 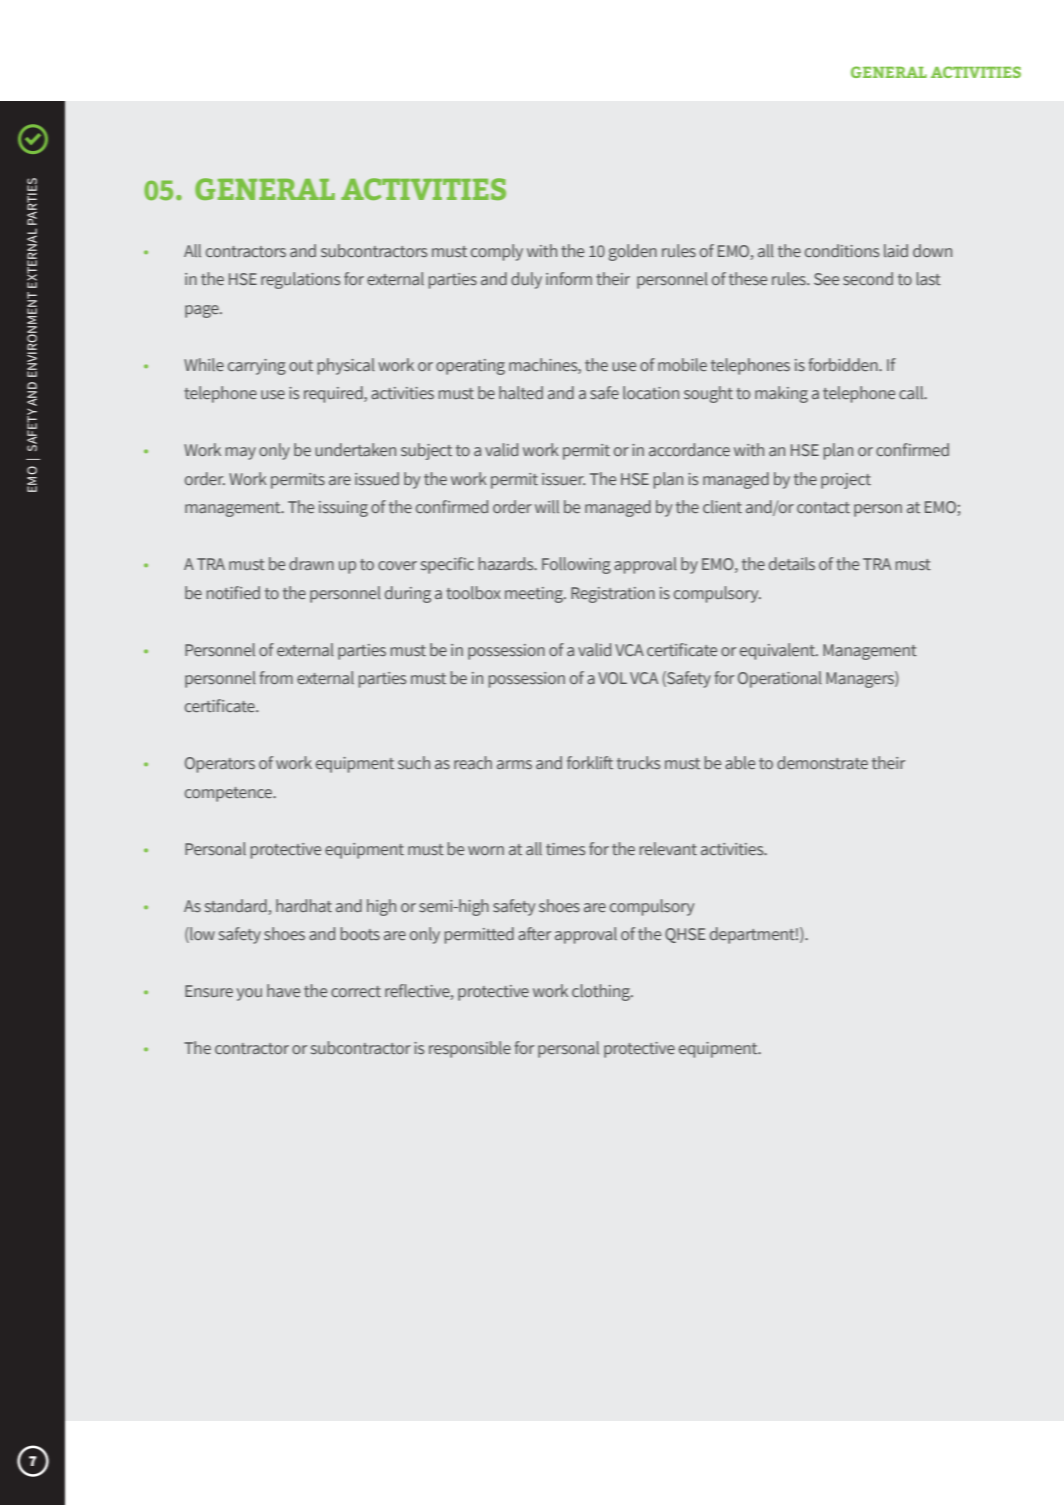 I want to click on after, so click(x=534, y=933).
